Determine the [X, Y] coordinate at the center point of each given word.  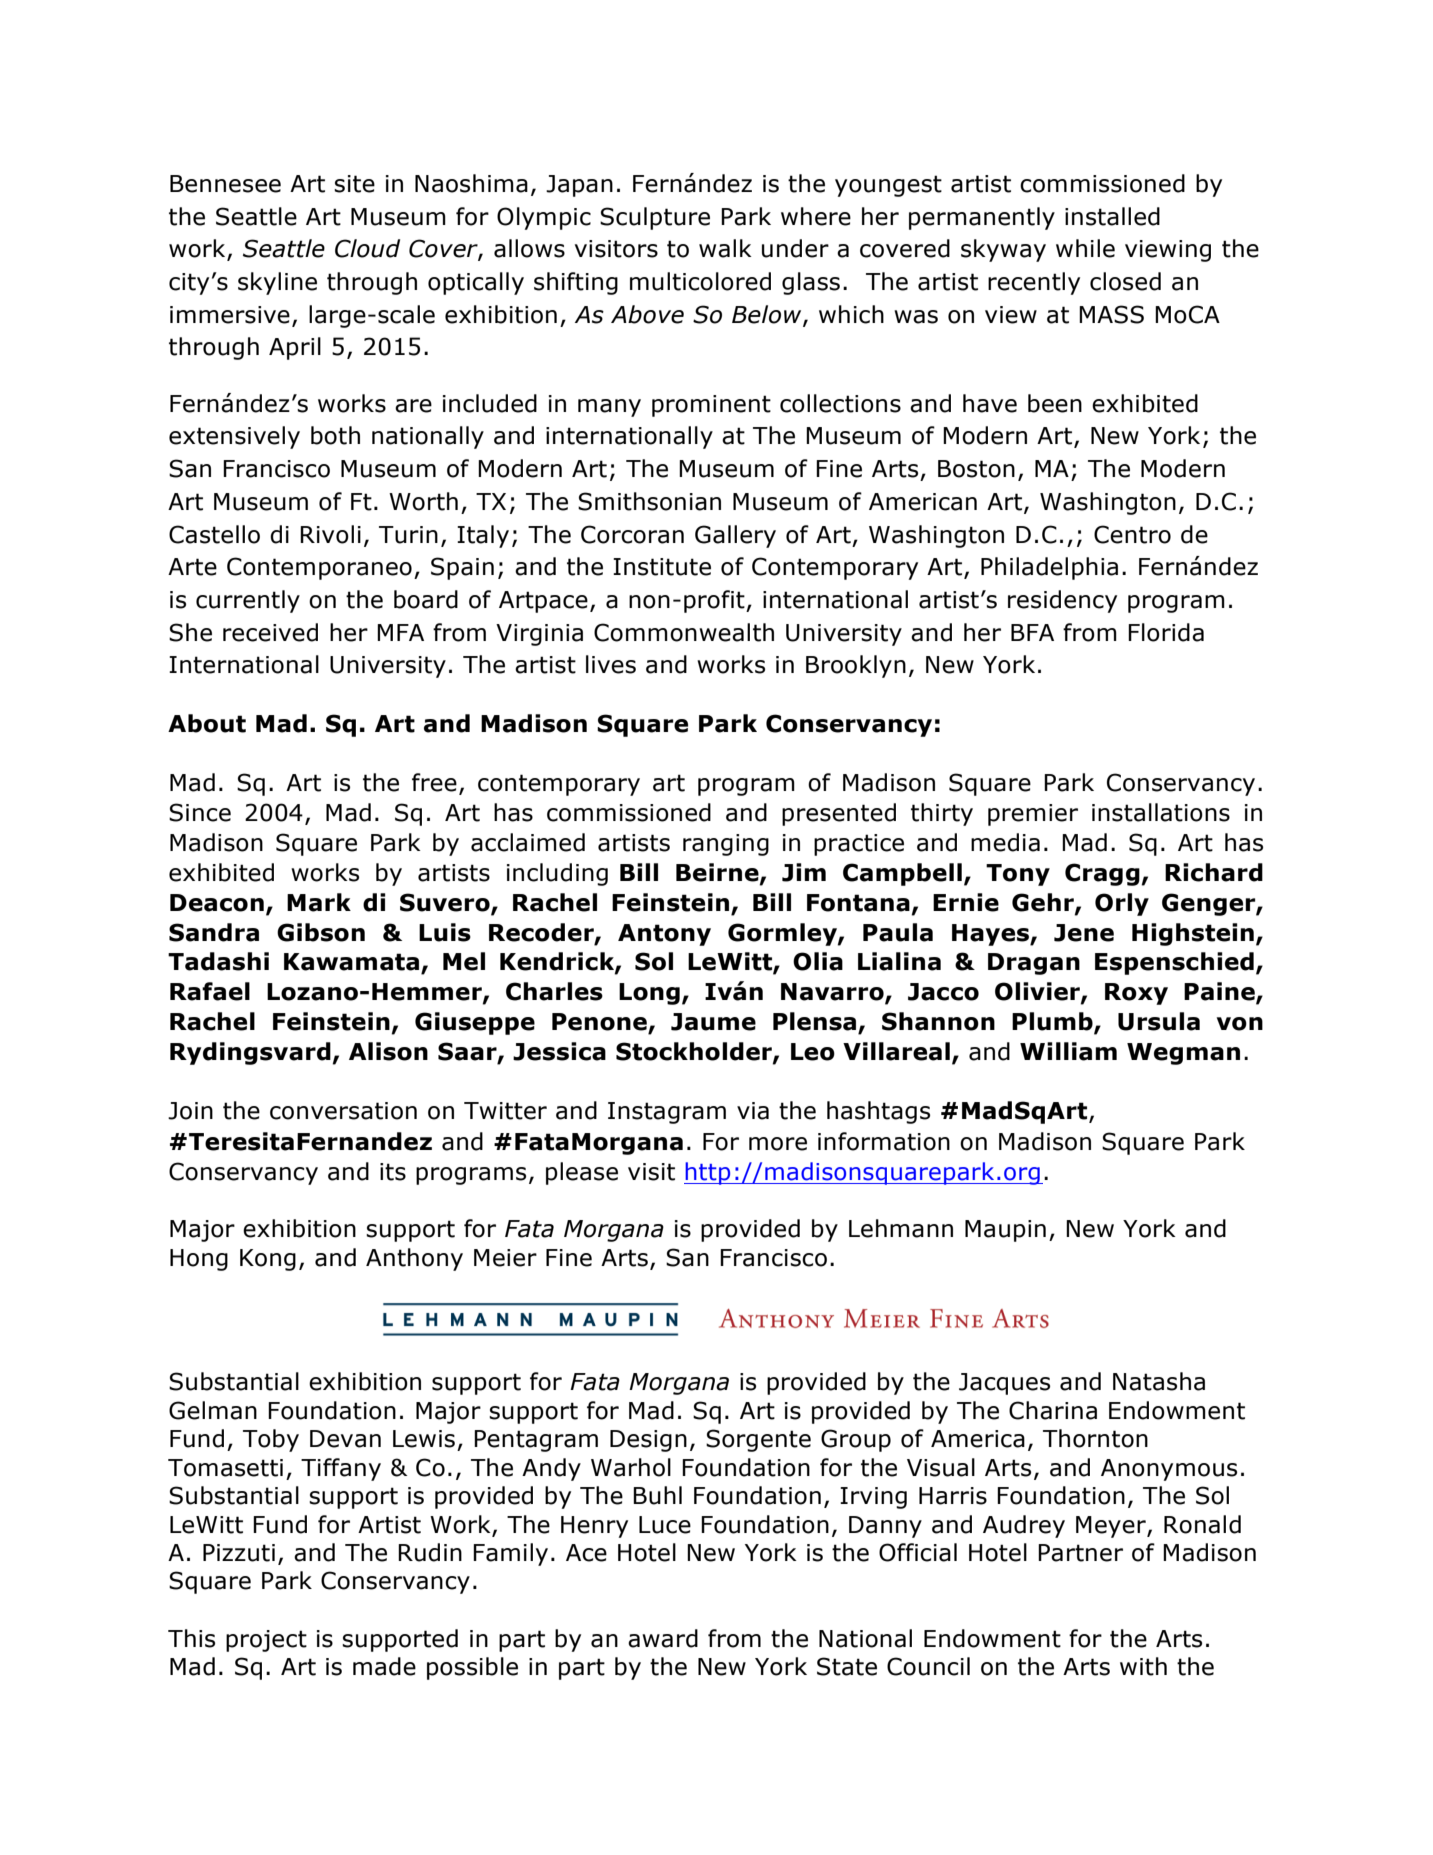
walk [725, 248]
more [778, 1144]
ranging [726, 845]
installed [1112, 216]
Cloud [367, 248]
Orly [1122, 904]
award [663, 1638]
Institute [662, 567]
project [266, 1641]
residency [1062, 601]
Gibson [321, 932]
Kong [268, 1260]
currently [248, 601]
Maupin [1005, 1231]
